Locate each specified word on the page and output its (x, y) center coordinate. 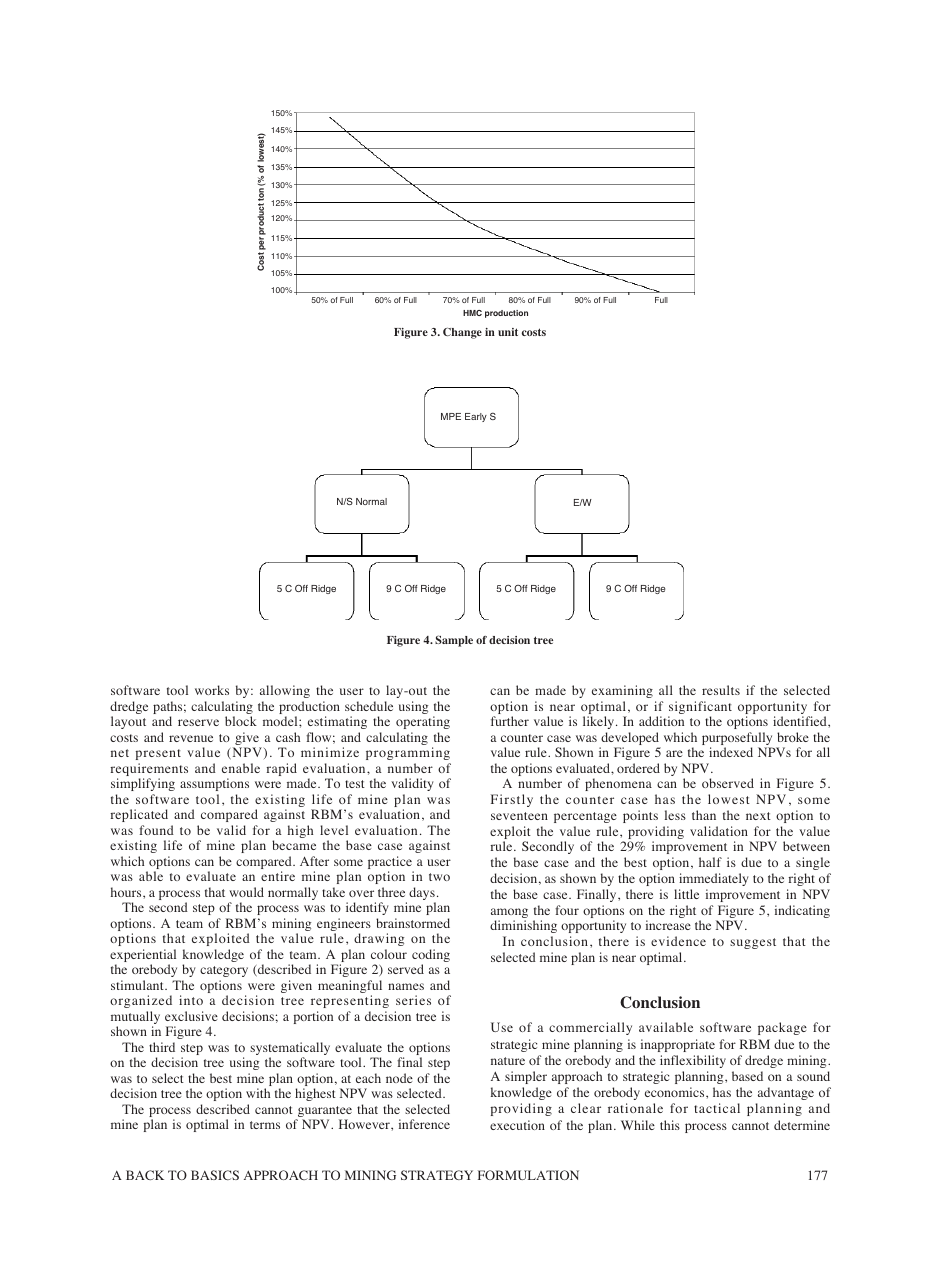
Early (476, 417)
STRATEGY (437, 1175)
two (439, 877)
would (246, 892)
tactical (717, 1108)
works (212, 690)
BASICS (215, 1175)
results (721, 690)
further (510, 721)
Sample (454, 641)
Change (462, 333)
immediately (714, 879)
